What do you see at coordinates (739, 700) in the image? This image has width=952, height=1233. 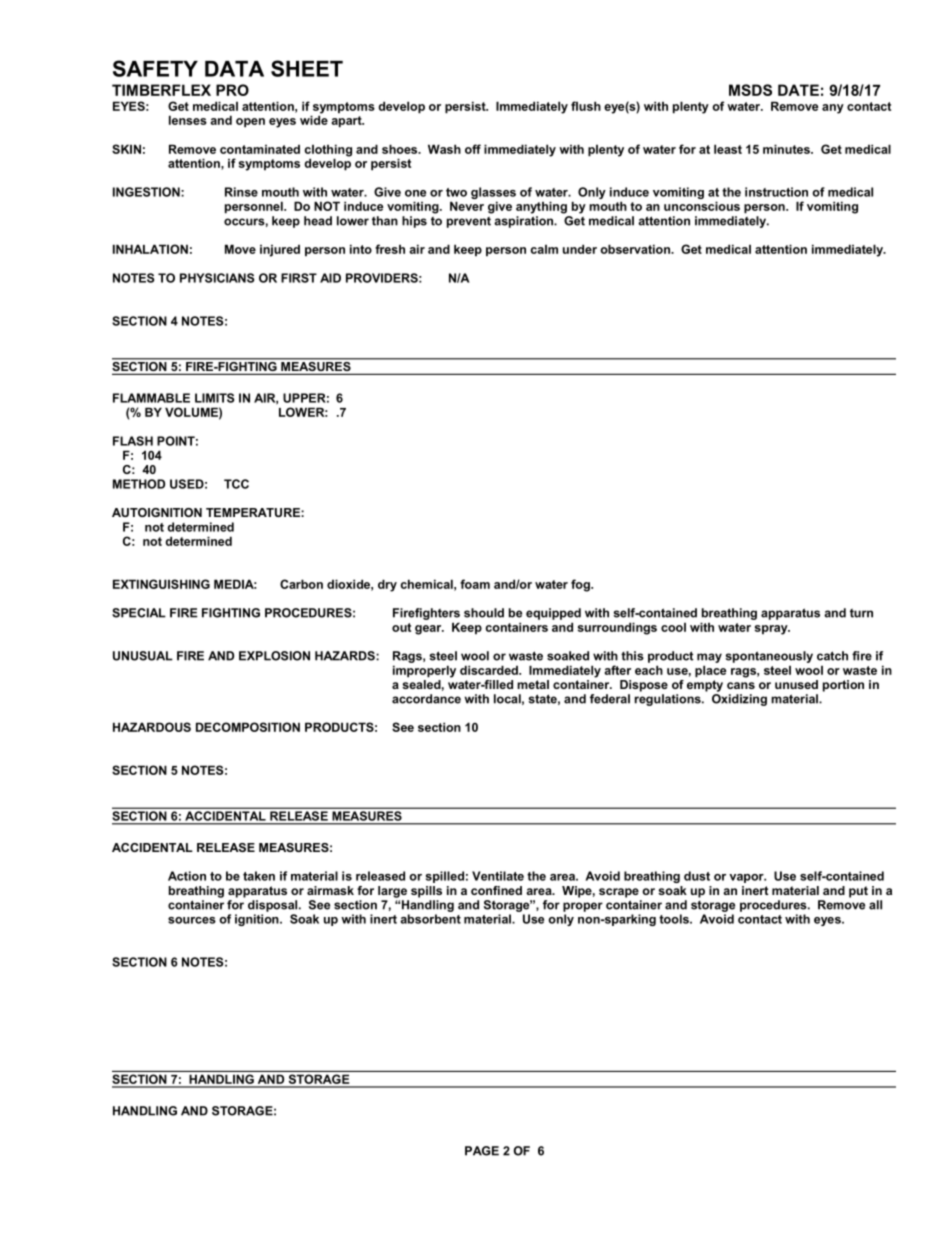 I see `Oxidizing` at bounding box center [739, 700].
